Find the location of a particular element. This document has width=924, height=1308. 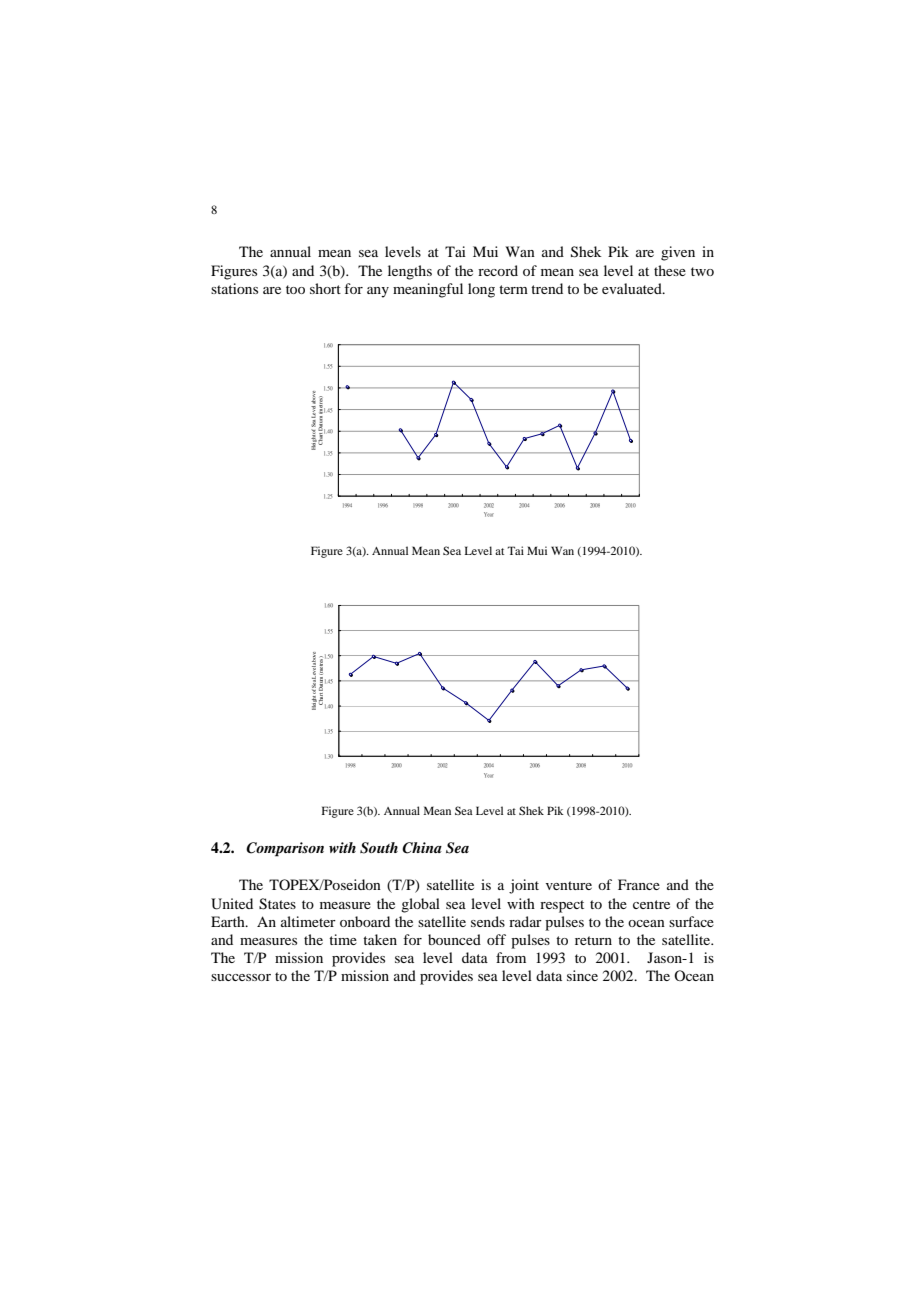

China is located at coordinates (422, 848).
